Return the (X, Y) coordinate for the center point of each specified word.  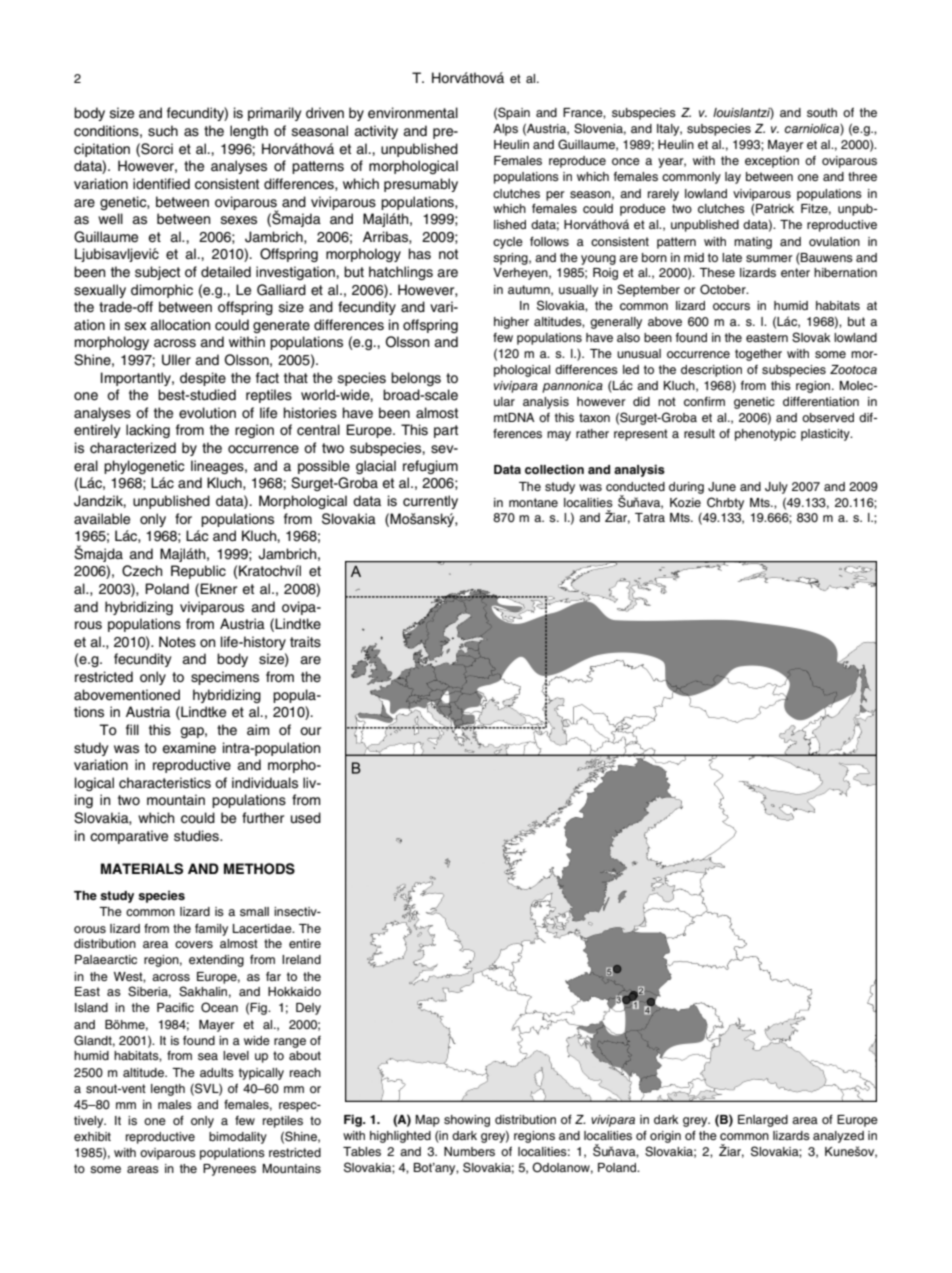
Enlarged (763, 1121)
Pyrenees (229, 1170)
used (306, 818)
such (163, 131)
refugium (430, 467)
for (183, 518)
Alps (505, 130)
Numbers (469, 1151)
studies (197, 836)
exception (772, 162)
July (776, 488)
